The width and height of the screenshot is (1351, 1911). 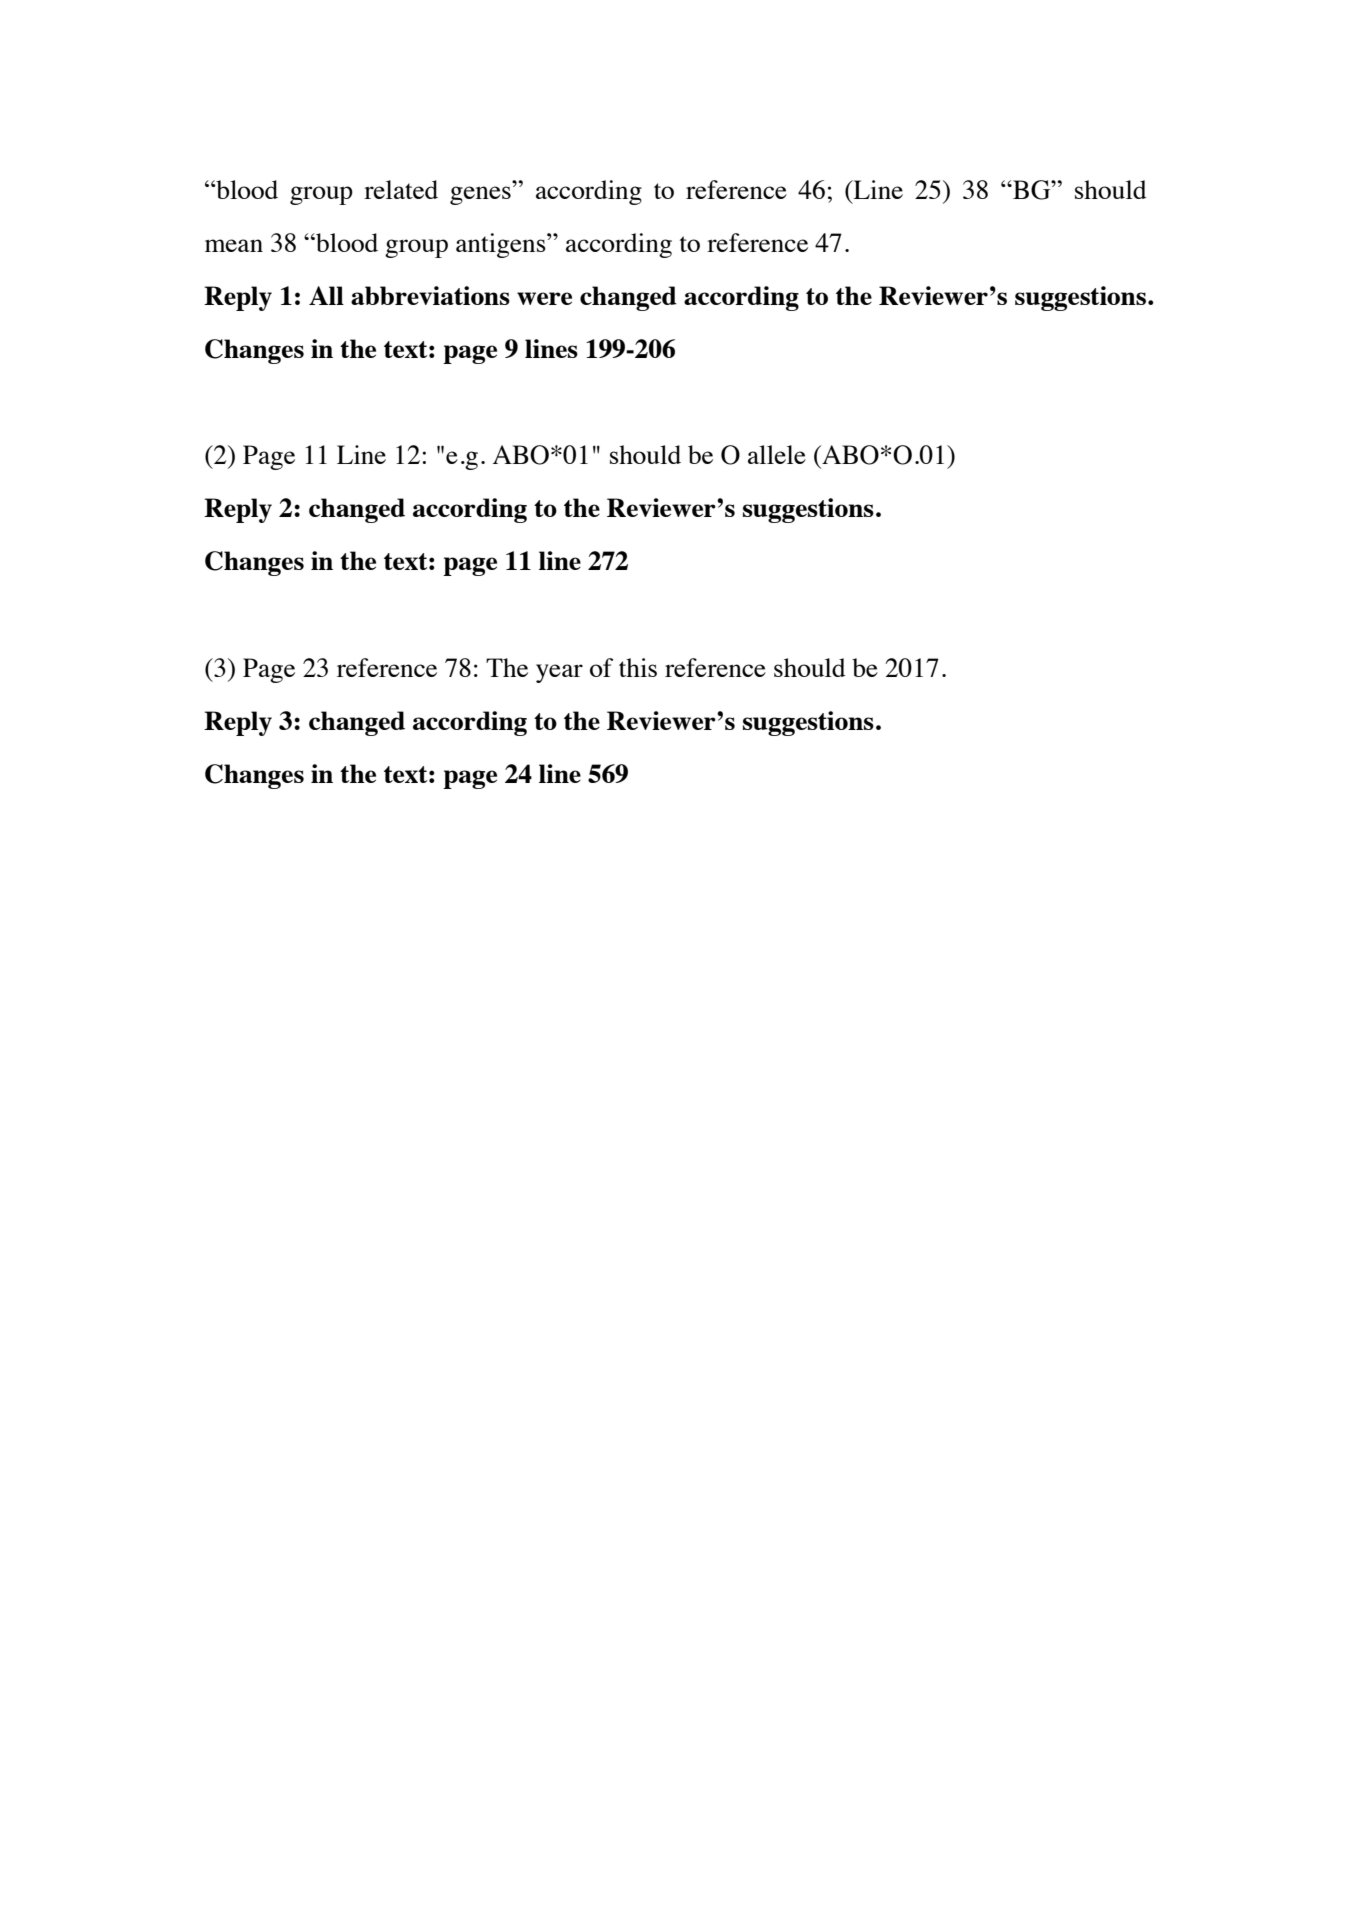 I want to click on year, so click(x=559, y=673).
